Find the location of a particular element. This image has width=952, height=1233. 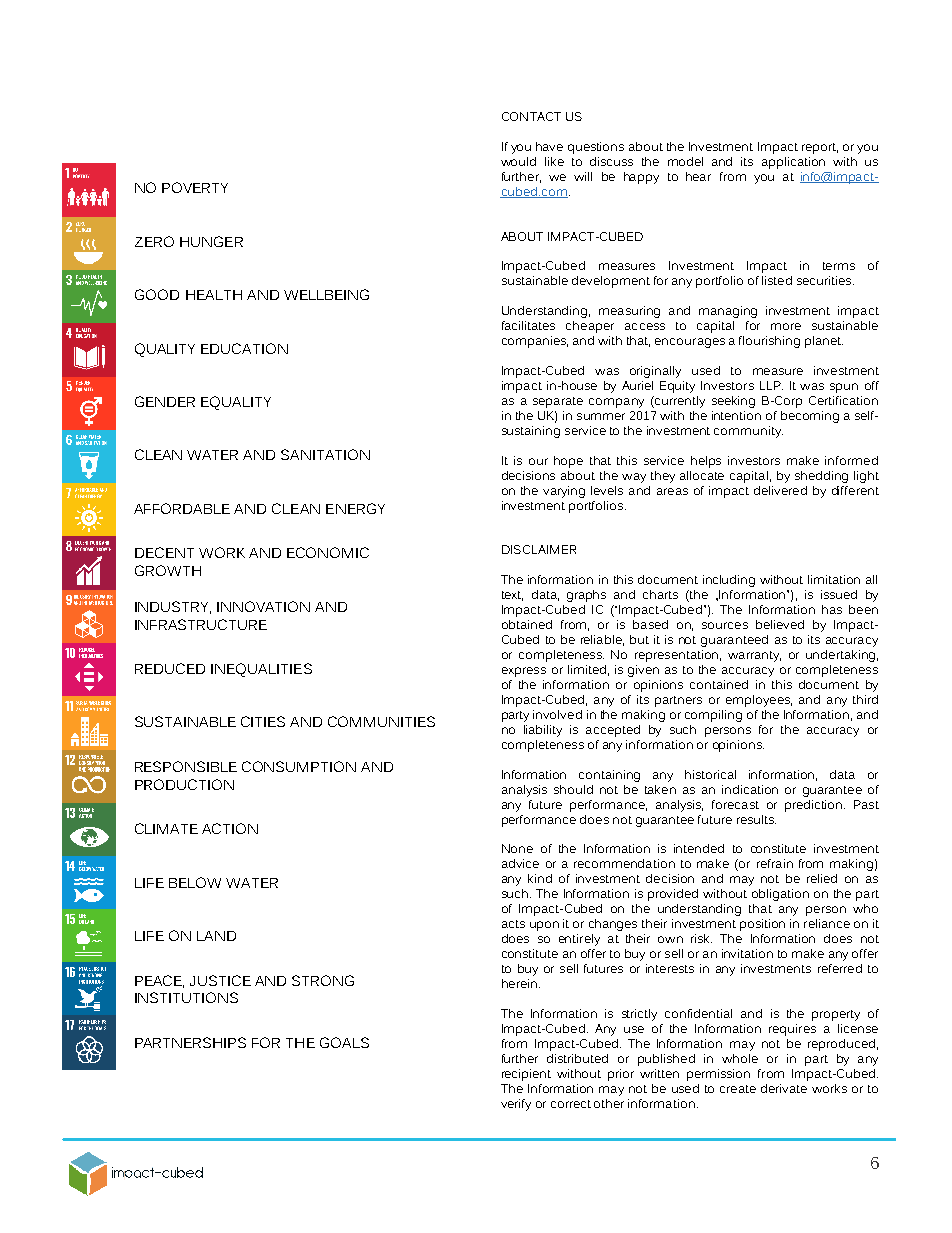

POVERTY is located at coordinates (195, 187).
